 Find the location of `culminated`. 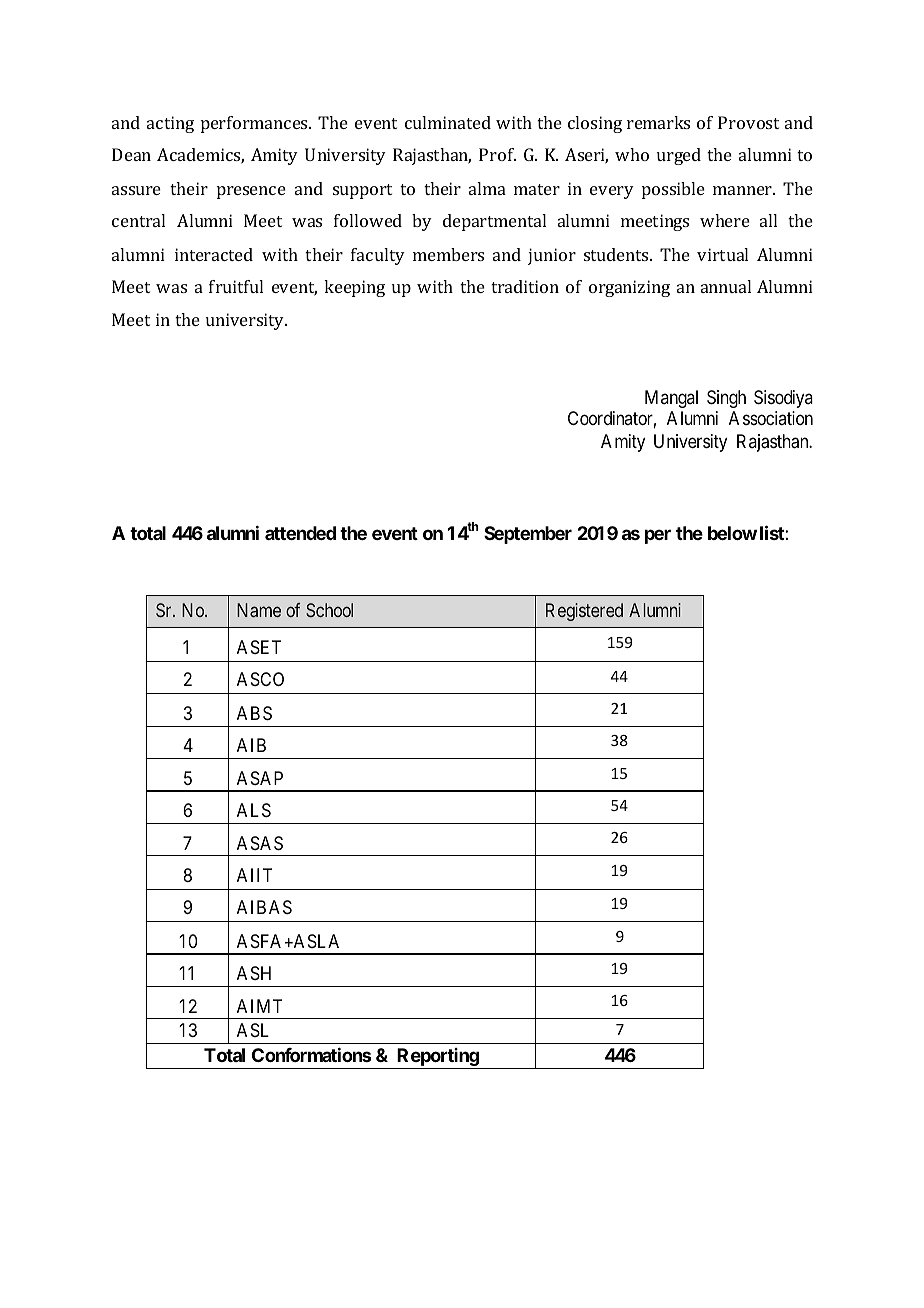

culminated is located at coordinates (448, 122).
